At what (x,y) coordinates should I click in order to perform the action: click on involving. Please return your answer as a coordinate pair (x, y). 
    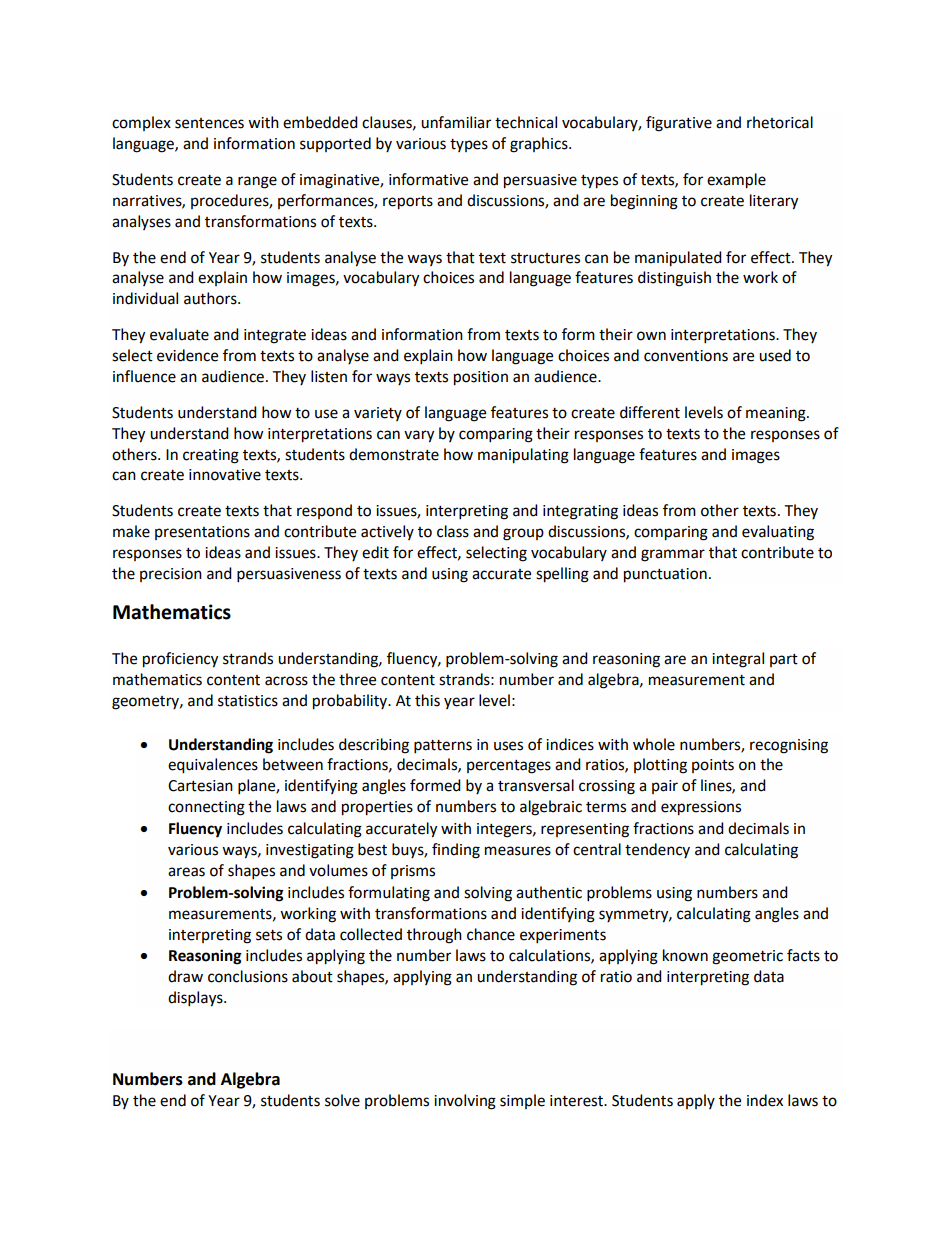
    Looking at the image, I should click on (465, 1102).
